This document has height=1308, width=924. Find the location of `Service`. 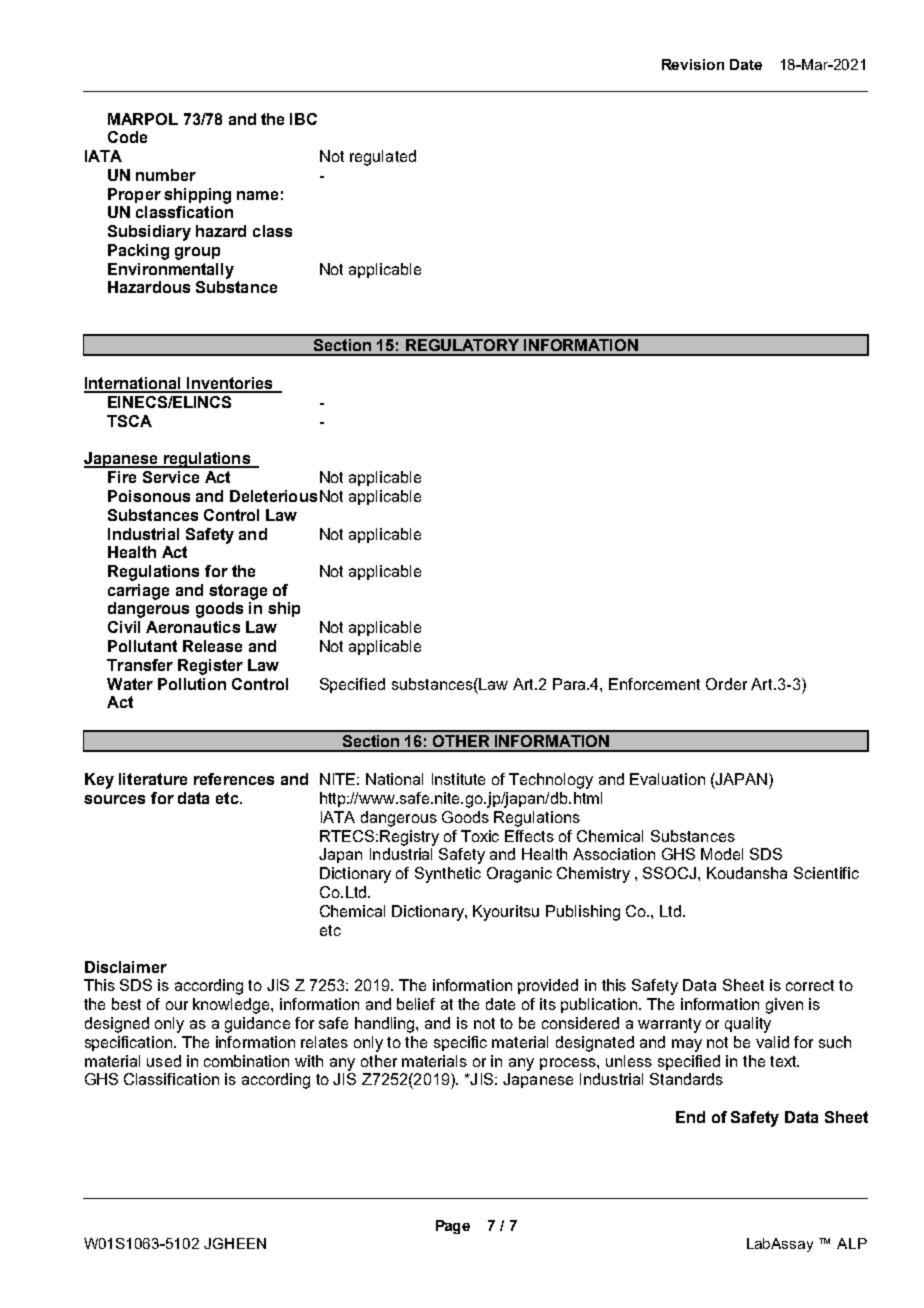

Service is located at coordinates (171, 477).
